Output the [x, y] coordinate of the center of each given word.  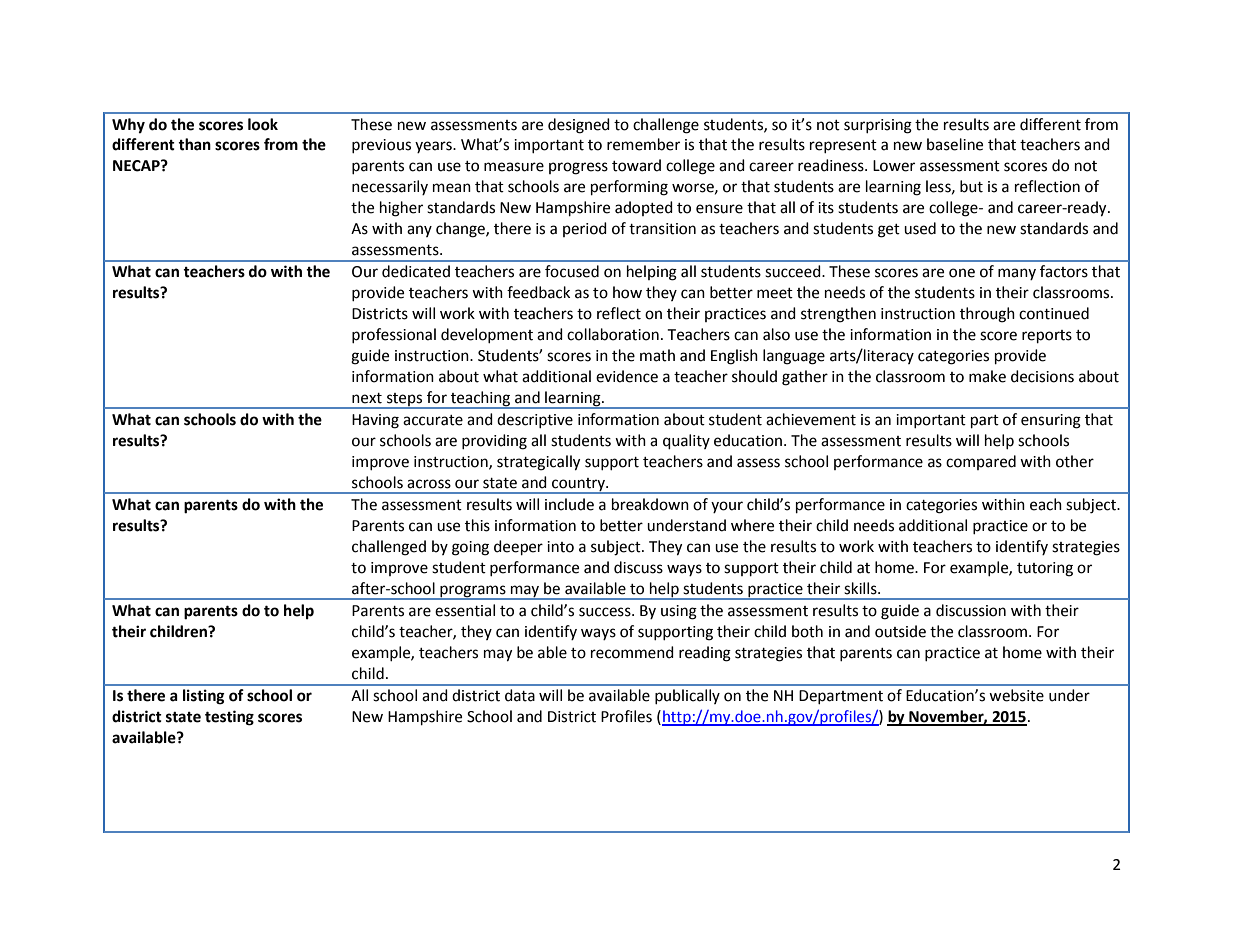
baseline [955, 144]
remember [643, 144]
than [194, 144]
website [1016, 695]
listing [204, 697]
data [520, 695]
